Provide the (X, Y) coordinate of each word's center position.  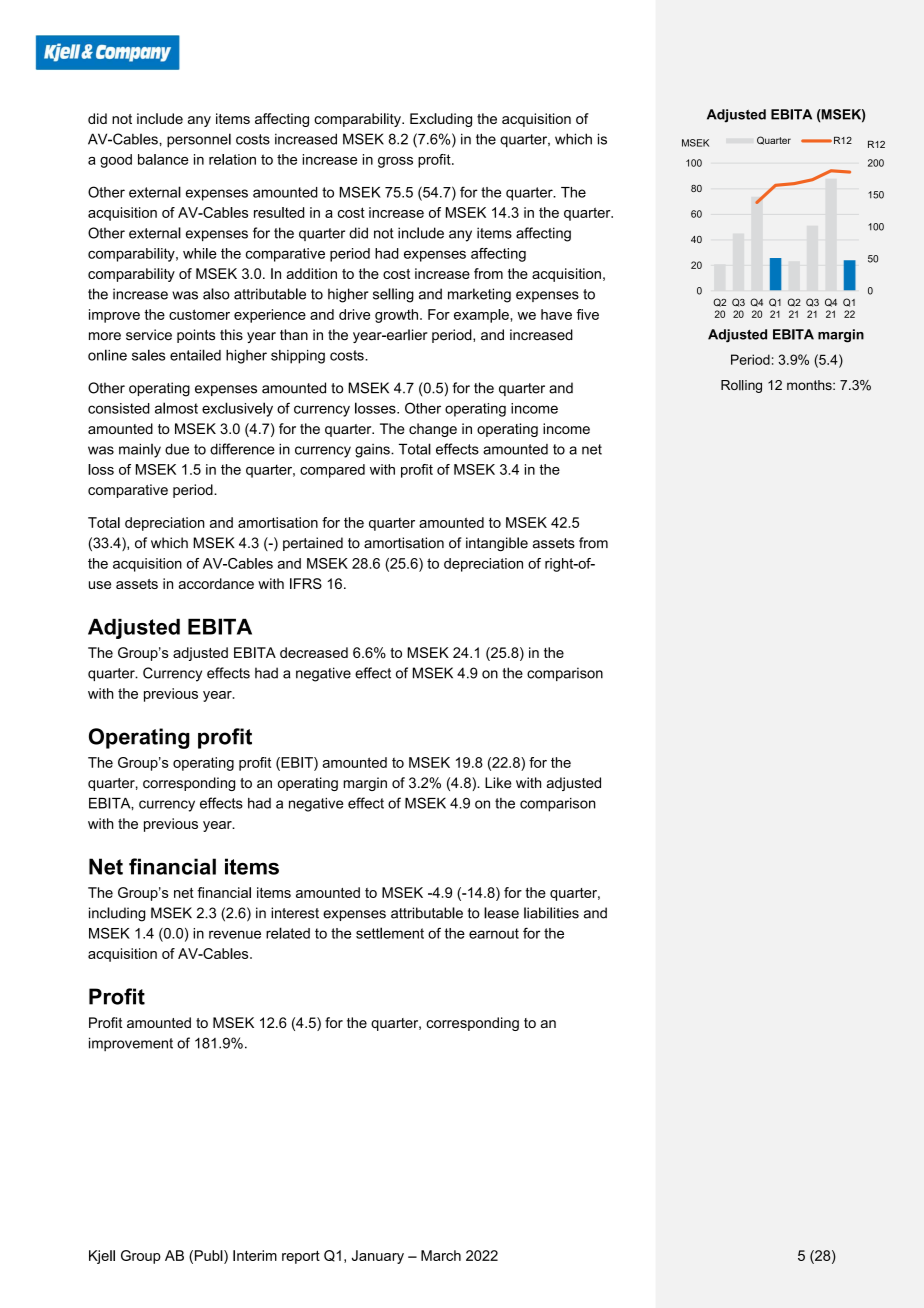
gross (395, 162)
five (587, 314)
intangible (497, 544)
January (378, 1257)
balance (163, 159)
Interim (255, 1255)
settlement (390, 933)
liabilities (551, 913)
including (117, 914)
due (177, 449)
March (441, 1255)
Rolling (741, 386)
